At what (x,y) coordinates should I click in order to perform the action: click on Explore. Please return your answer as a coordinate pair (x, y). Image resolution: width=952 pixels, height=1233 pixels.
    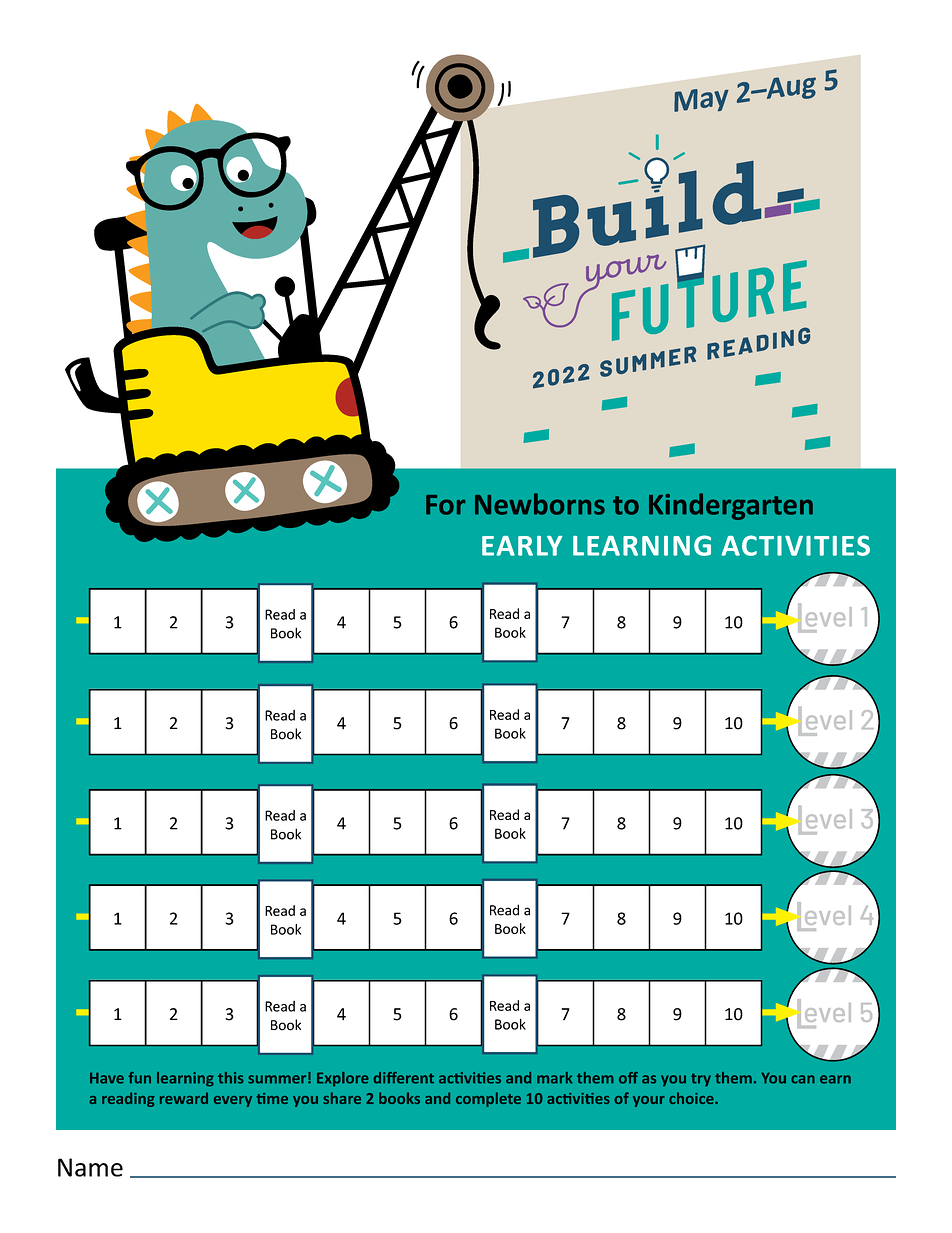
    Looking at the image, I should click on (343, 1079).
